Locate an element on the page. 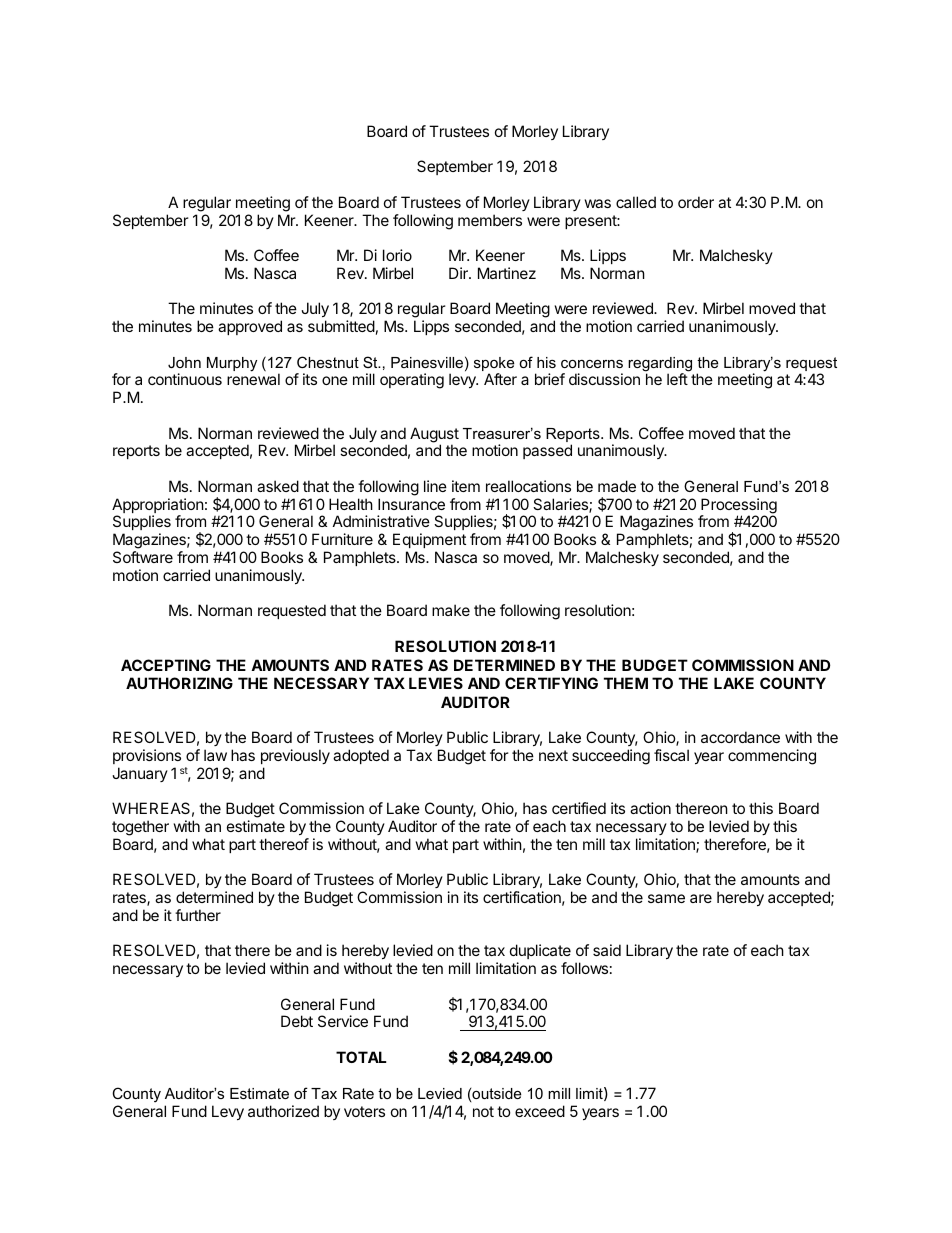 The image size is (952, 1233). ACCEPTING is located at coordinates (166, 665).
